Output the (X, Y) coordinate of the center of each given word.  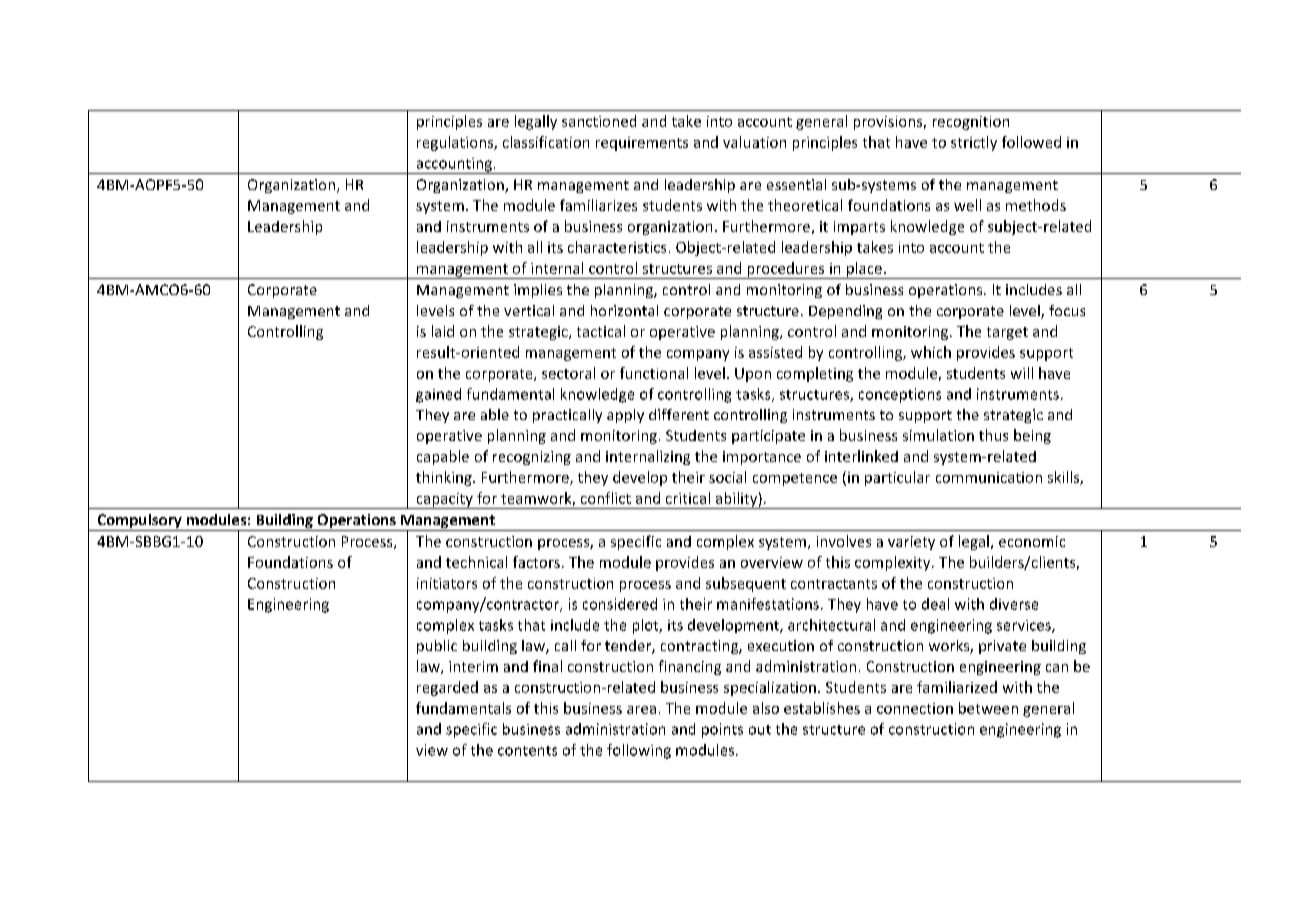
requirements (642, 144)
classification (546, 142)
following (639, 751)
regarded (447, 688)
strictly (974, 143)
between (988, 708)
